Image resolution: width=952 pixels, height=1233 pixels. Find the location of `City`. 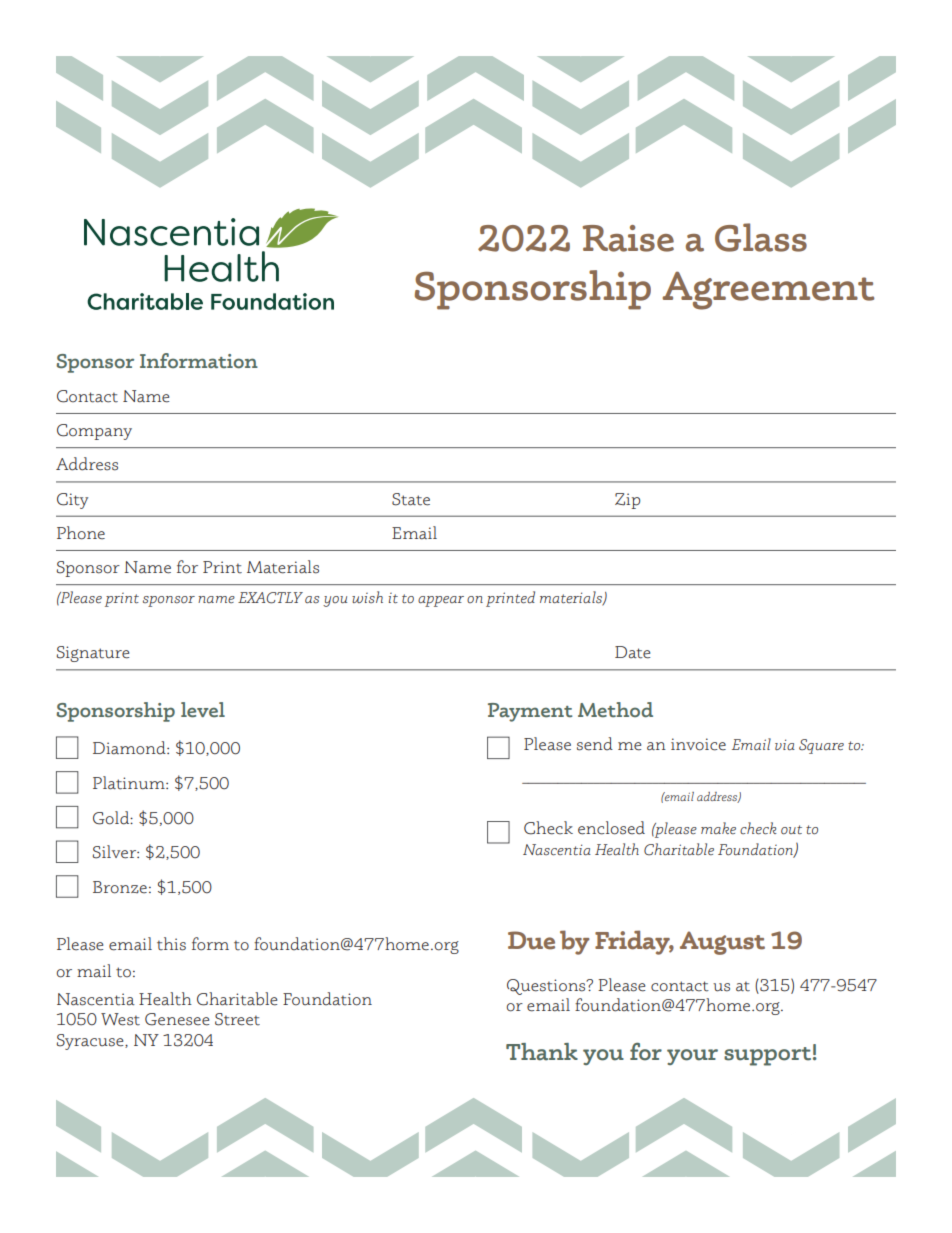

City is located at coordinates (72, 501).
